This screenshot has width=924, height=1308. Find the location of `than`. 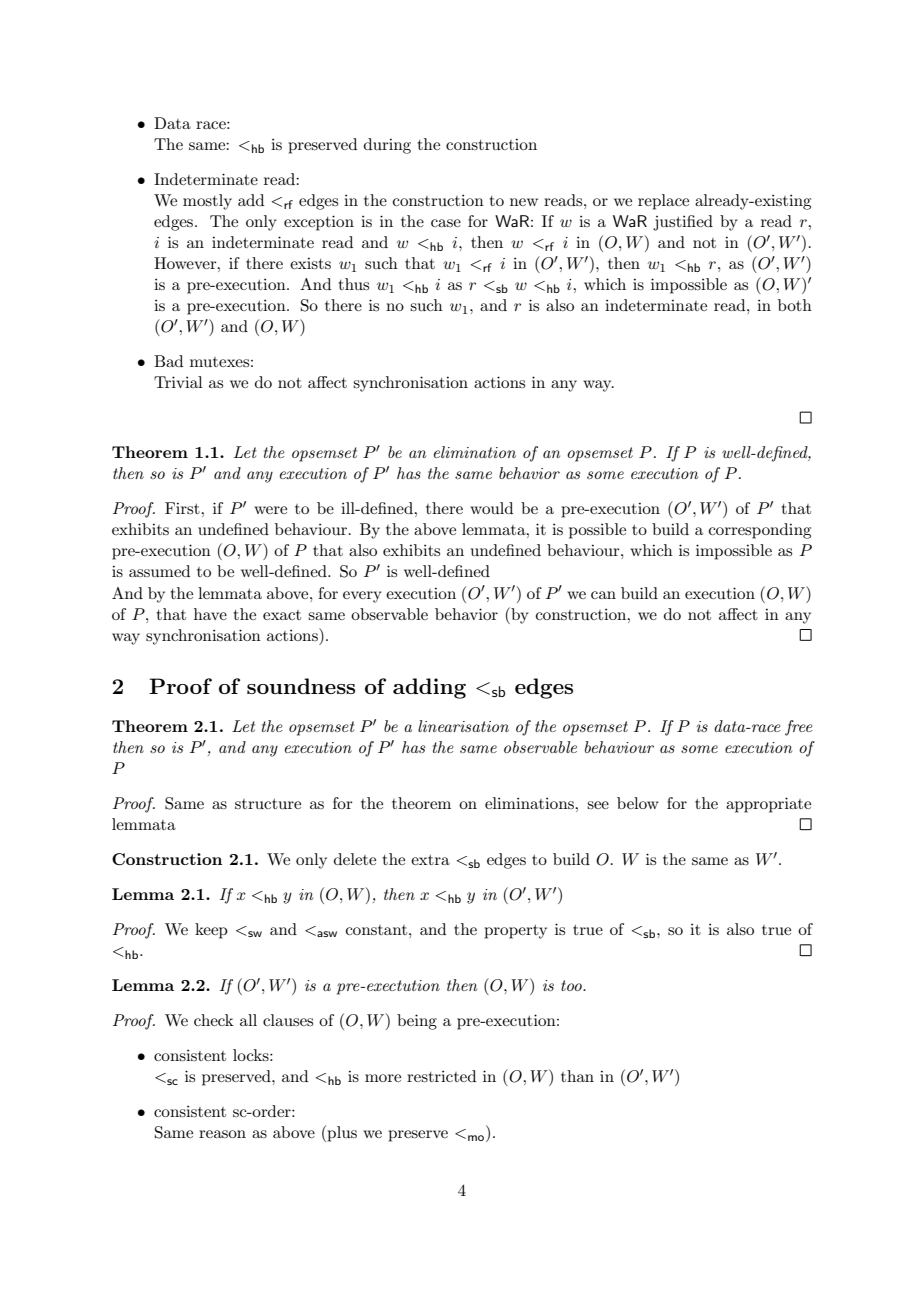

than is located at coordinates (577, 1076).
